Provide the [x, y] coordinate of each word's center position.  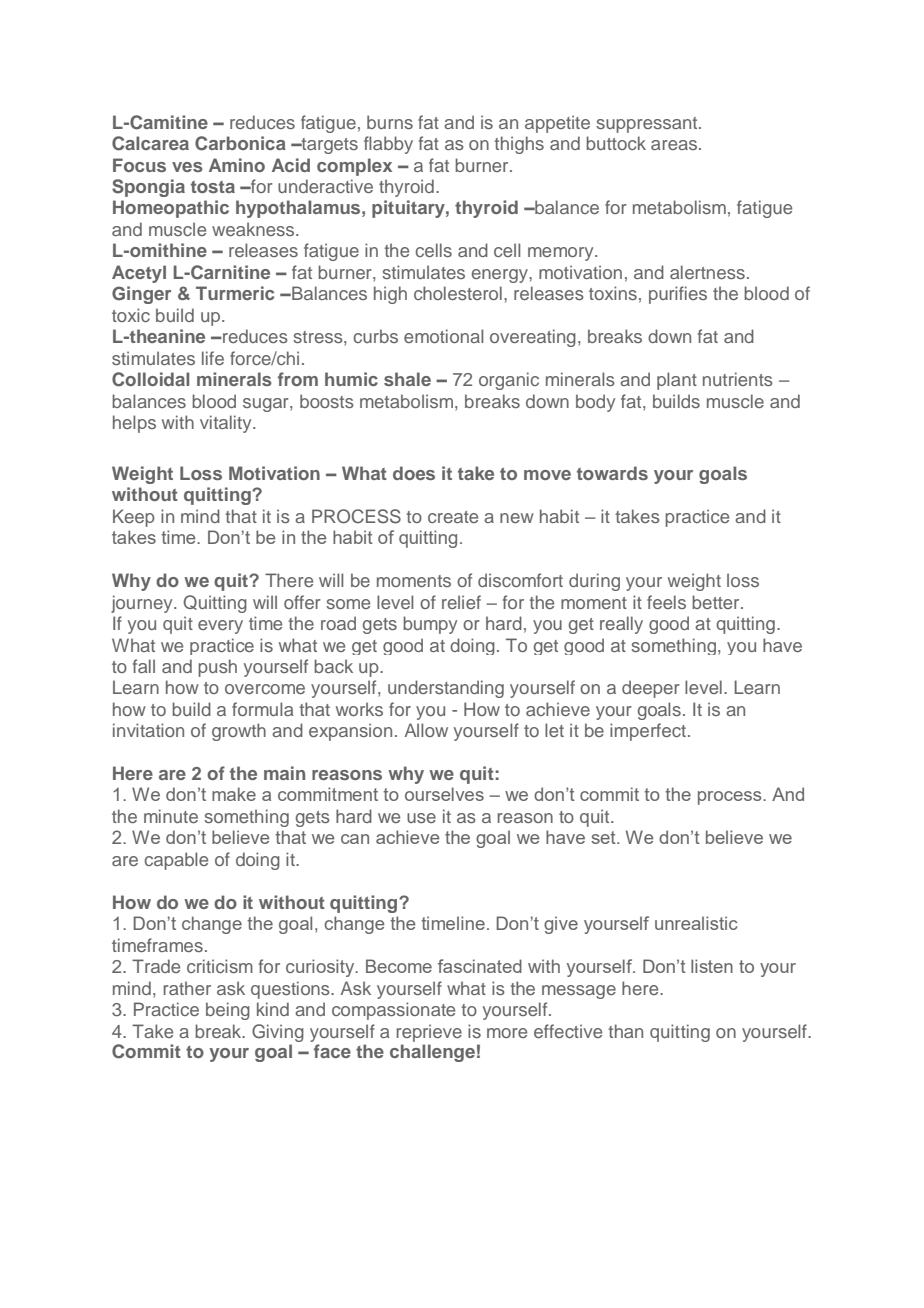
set [604, 837]
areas [675, 145]
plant [677, 381]
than [625, 1031]
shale [407, 379]
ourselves [444, 794]
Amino [237, 165]
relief [461, 602]
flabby [388, 145]
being [228, 1011]
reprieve [429, 1033]
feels [666, 602]
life [213, 358]
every [220, 627]
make [234, 794]
